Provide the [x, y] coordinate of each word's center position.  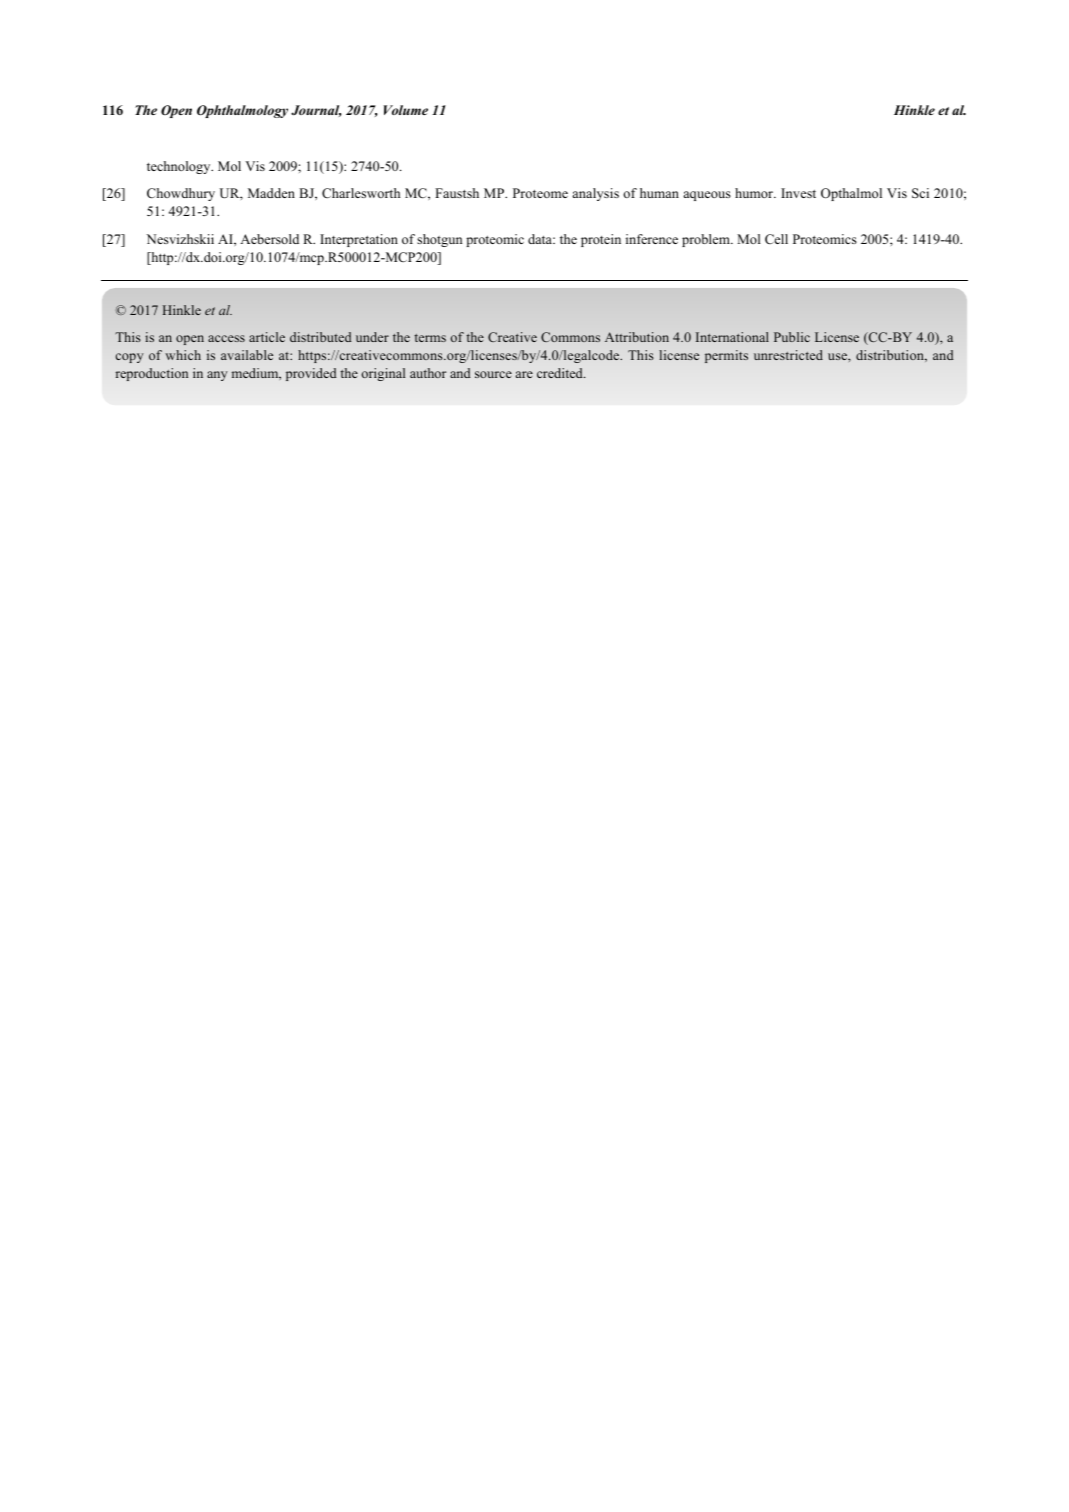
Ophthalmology [242, 111]
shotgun [439, 240]
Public [792, 337]
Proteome [540, 193]
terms [430, 338]
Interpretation [359, 240]
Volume [406, 110]
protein [601, 240]
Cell [776, 239]
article [267, 337]
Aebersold [269, 239]
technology [180, 167]
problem [707, 240]
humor [755, 193]
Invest [798, 193]
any [217, 376]
